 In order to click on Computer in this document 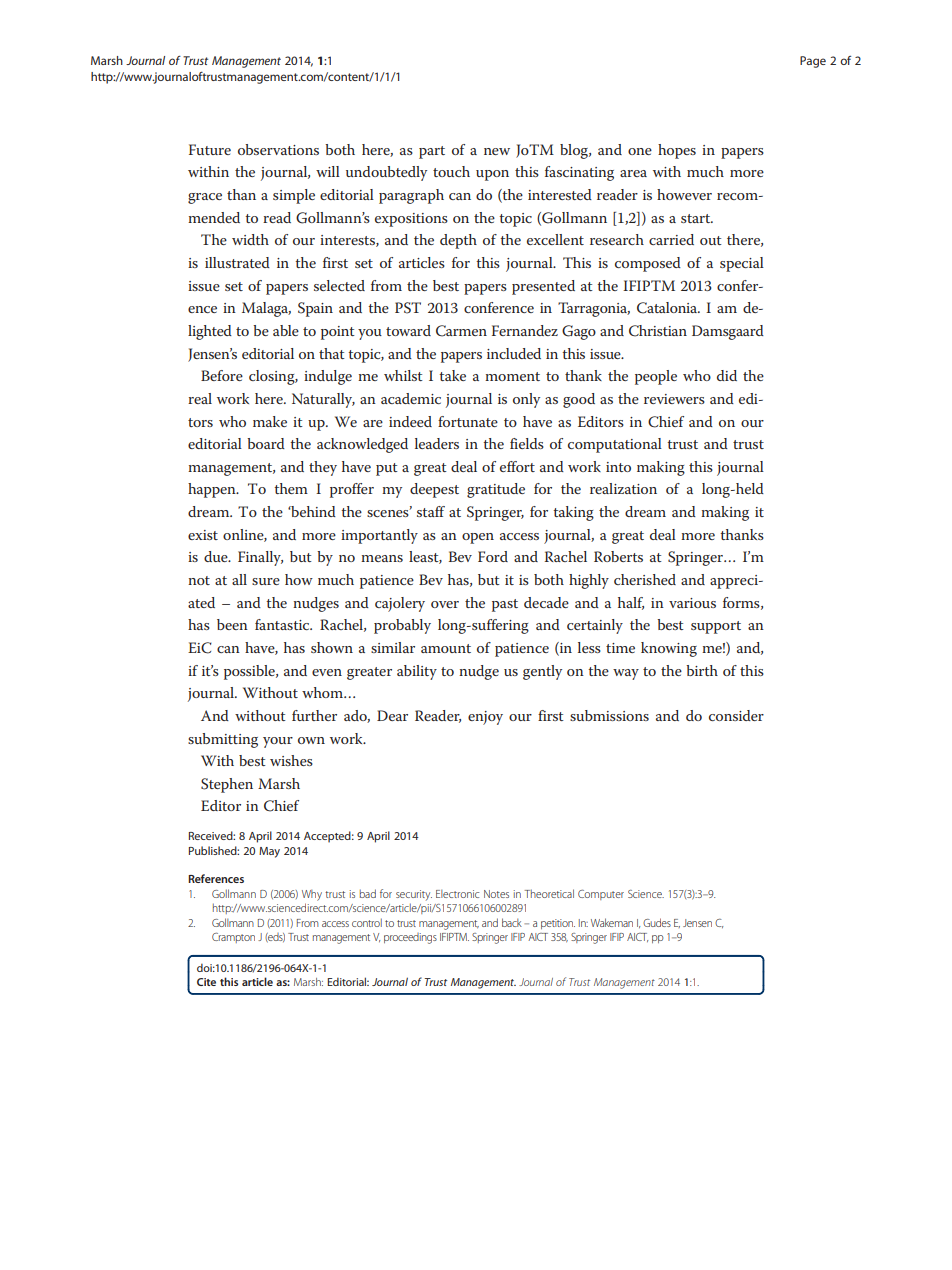, I will do `click(601, 895)`.
